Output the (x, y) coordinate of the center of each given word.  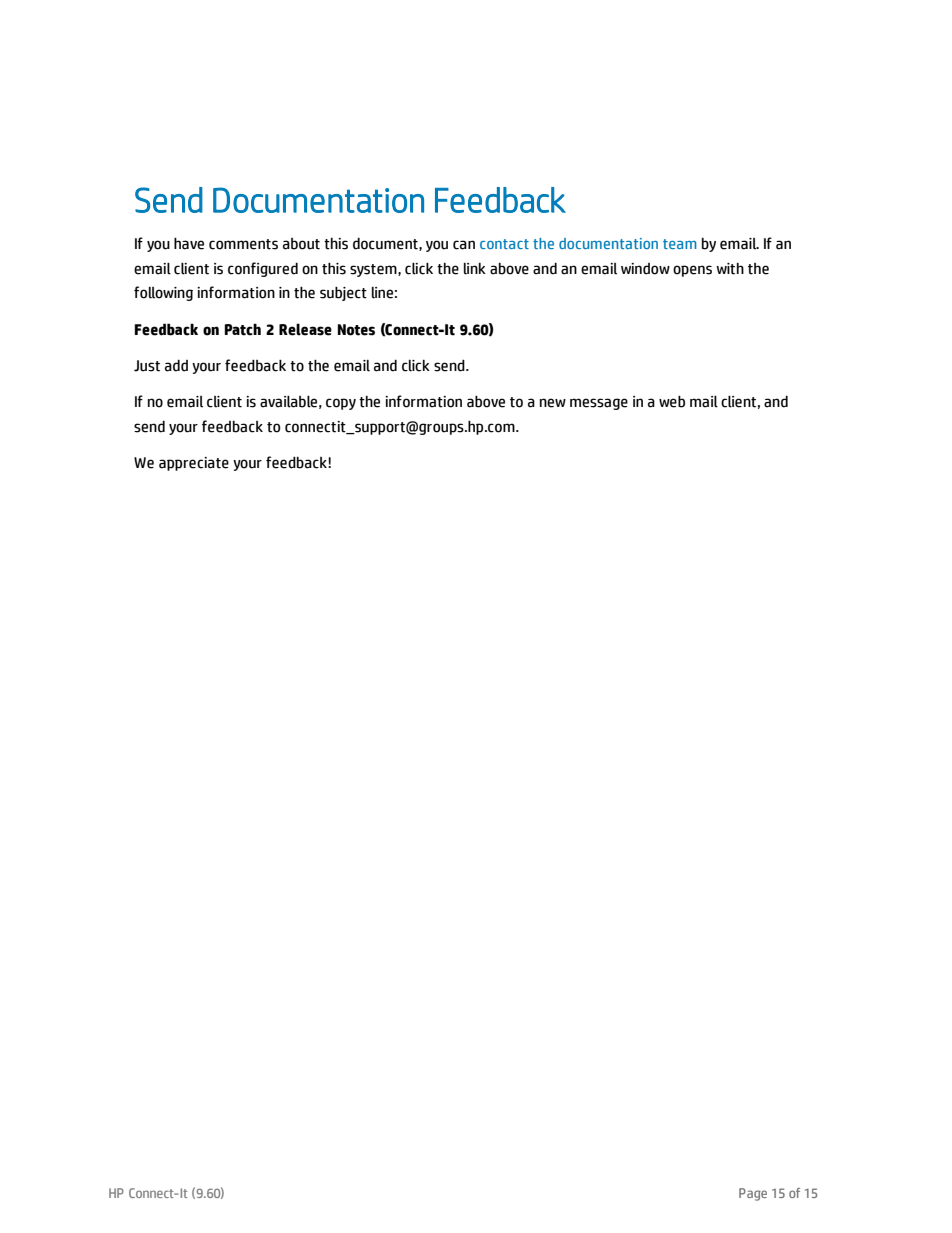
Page (753, 1194)
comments (243, 244)
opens (692, 271)
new (553, 403)
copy (341, 404)
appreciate (194, 464)
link (475, 269)
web (672, 402)
